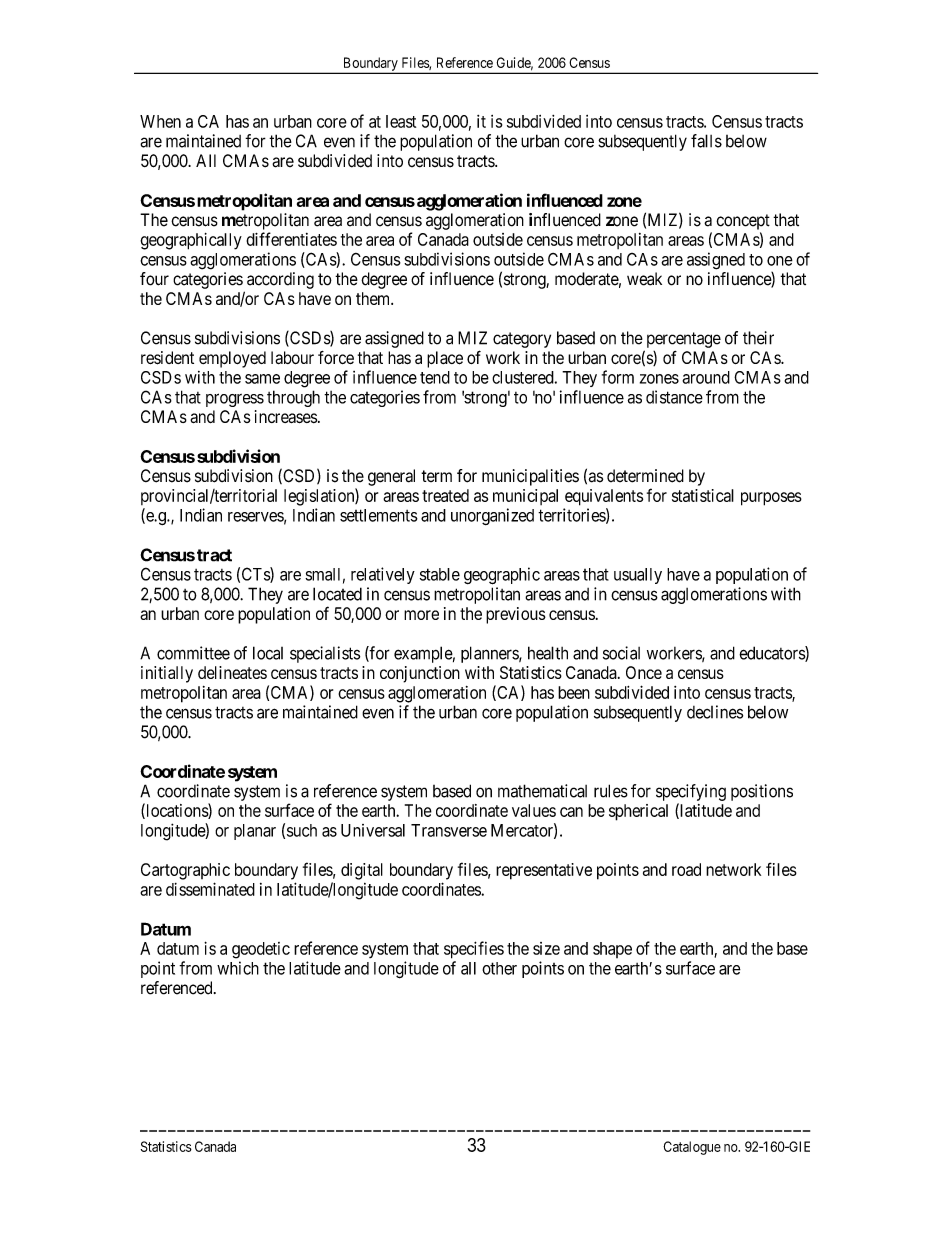  Describe the element at coordinates (435, 377) in the page. I see `tend` at that location.
